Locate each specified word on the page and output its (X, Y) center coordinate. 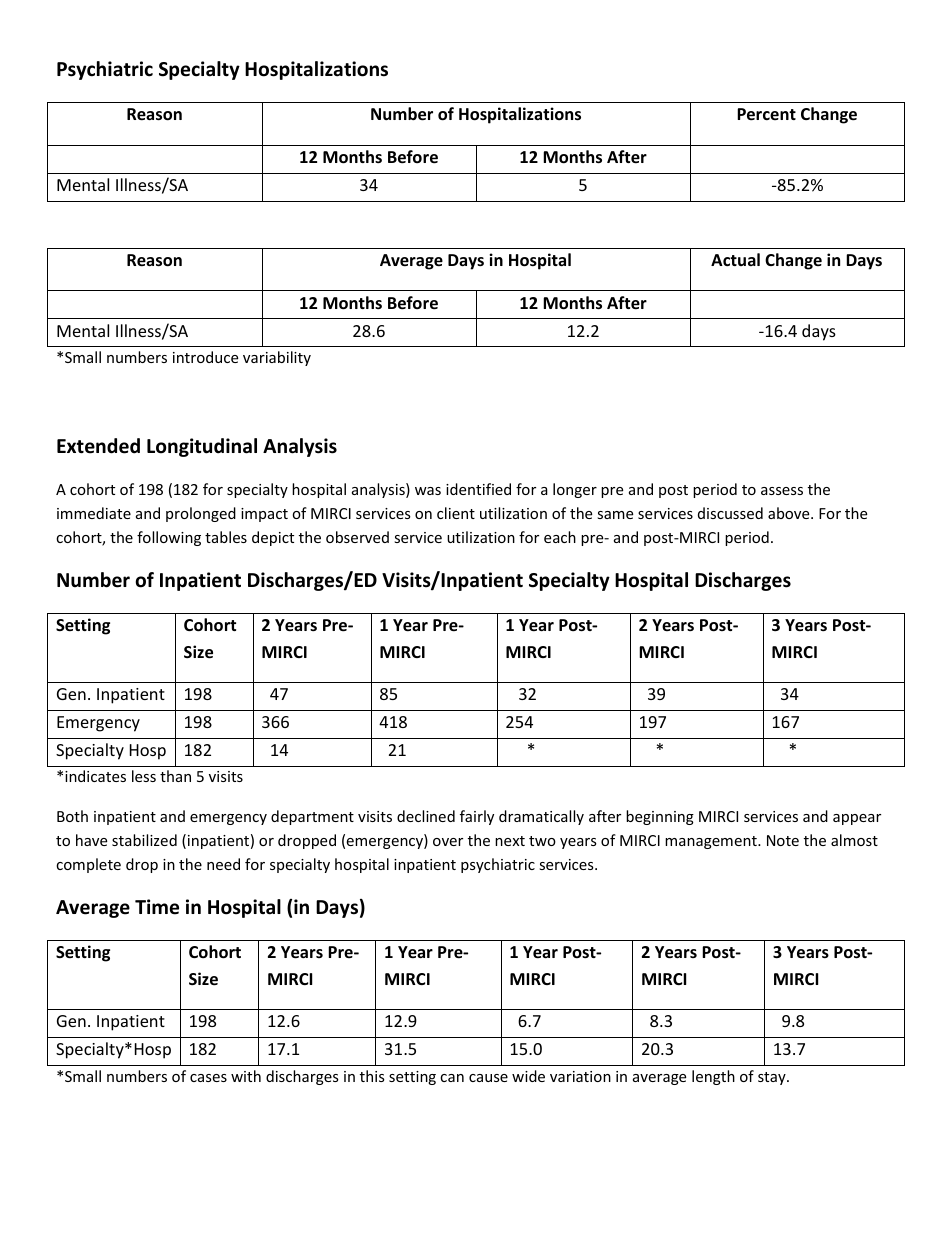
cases (208, 1078)
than (175, 776)
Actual (735, 259)
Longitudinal (202, 447)
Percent (766, 114)
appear (857, 819)
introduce (205, 357)
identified (478, 489)
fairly (477, 817)
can (452, 1078)
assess (782, 491)
